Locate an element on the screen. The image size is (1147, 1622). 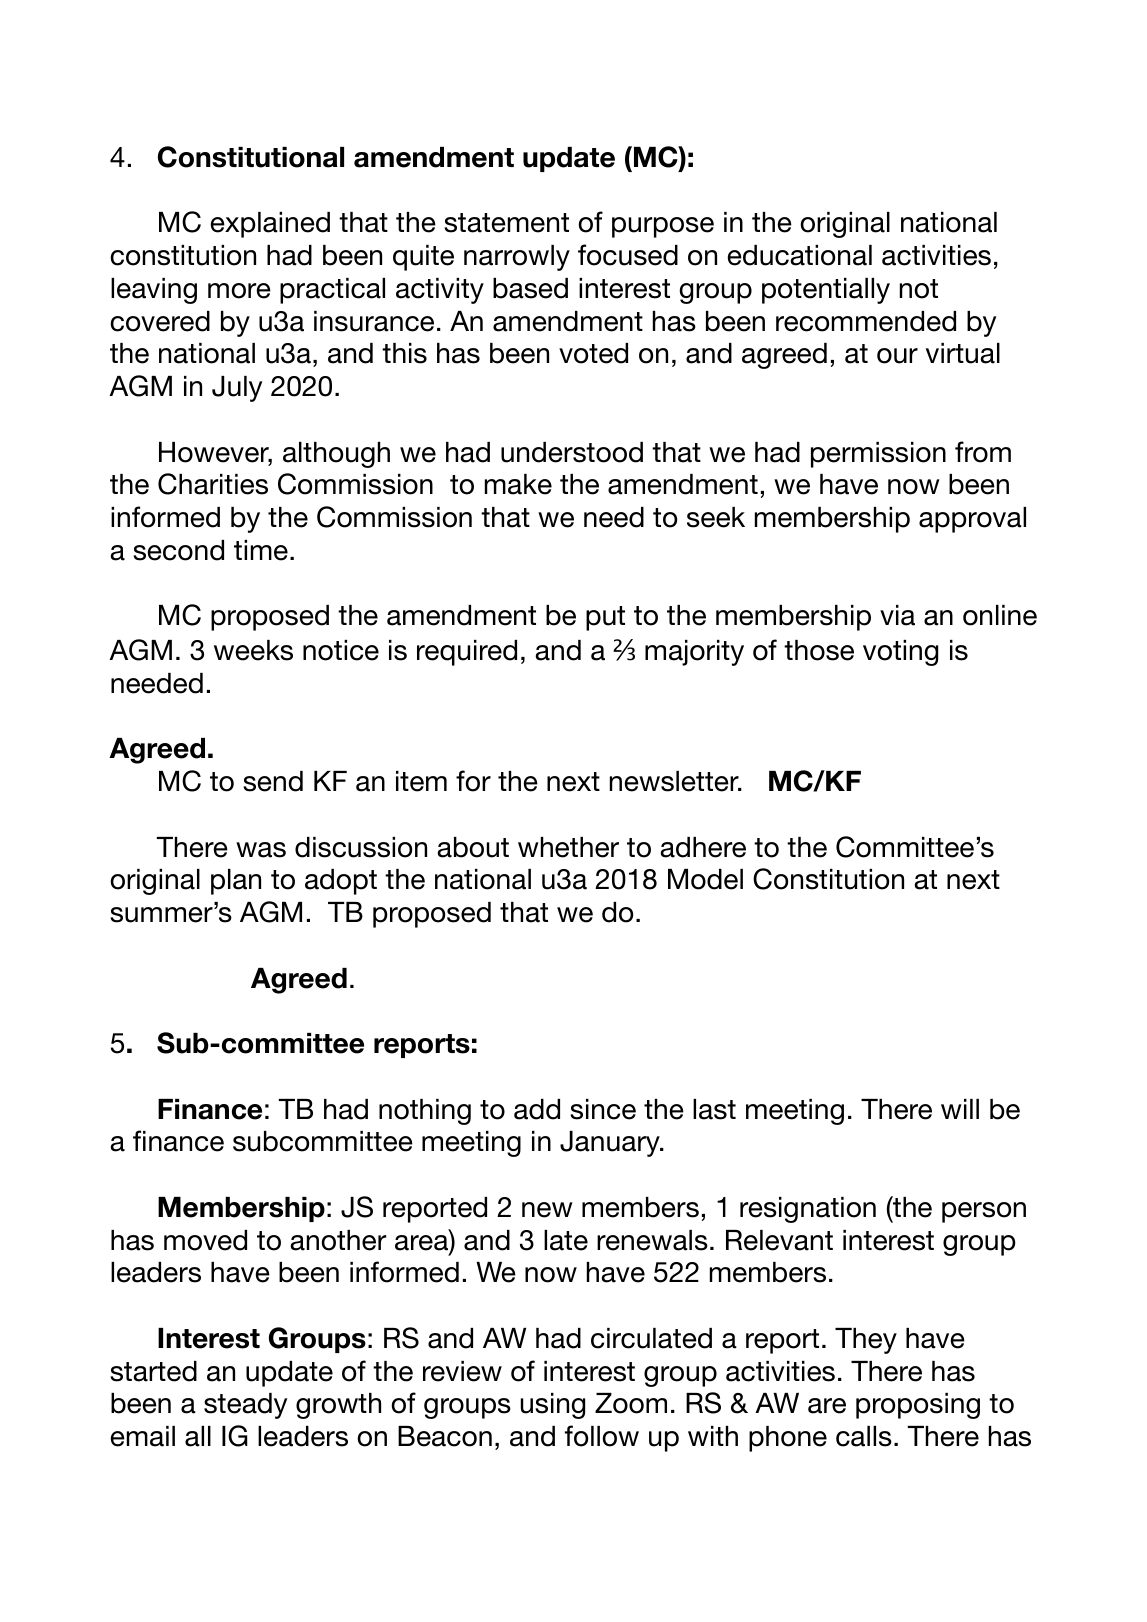
time is located at coordinates (261, 550).
